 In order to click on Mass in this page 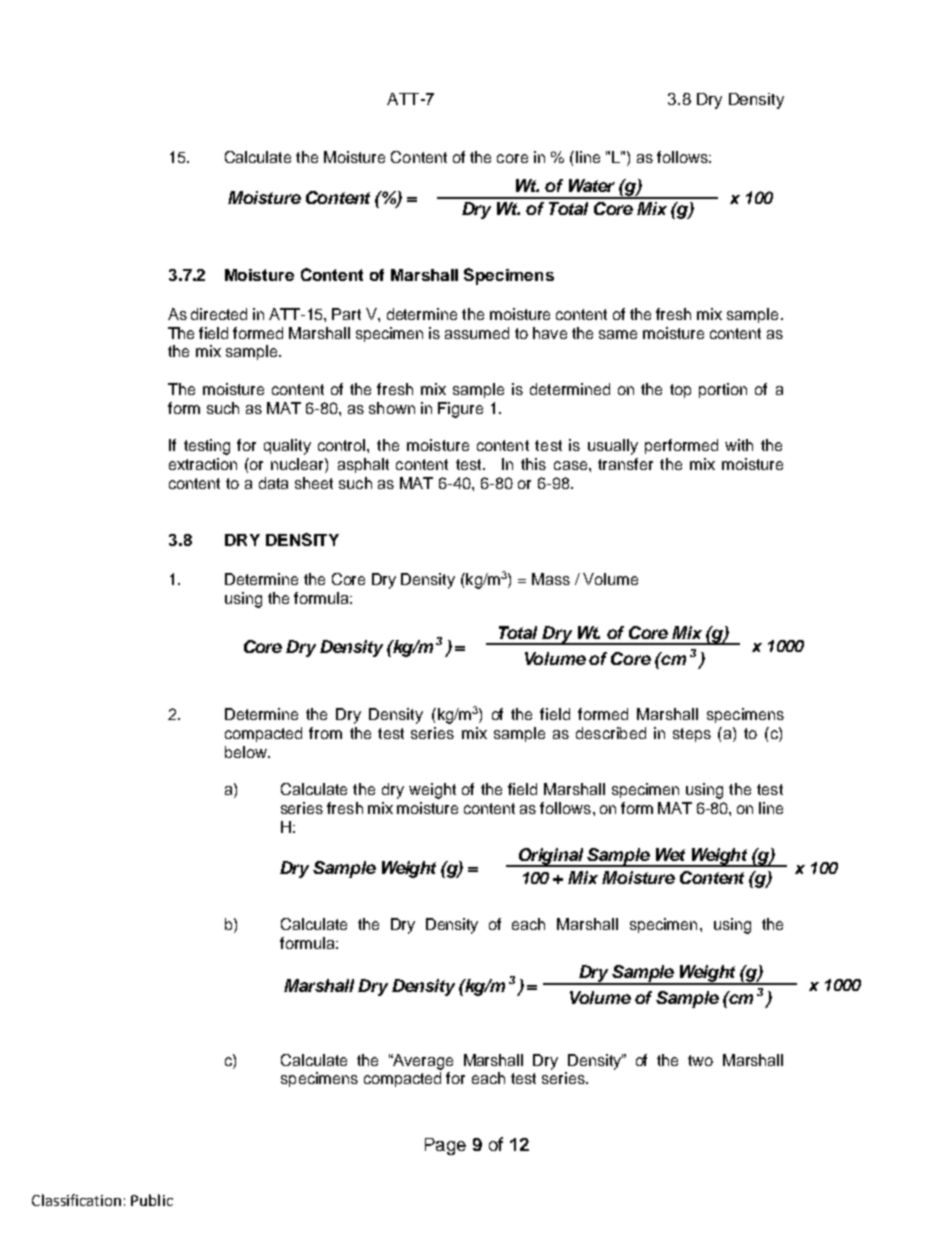, I will do `click(551, 579)`.
